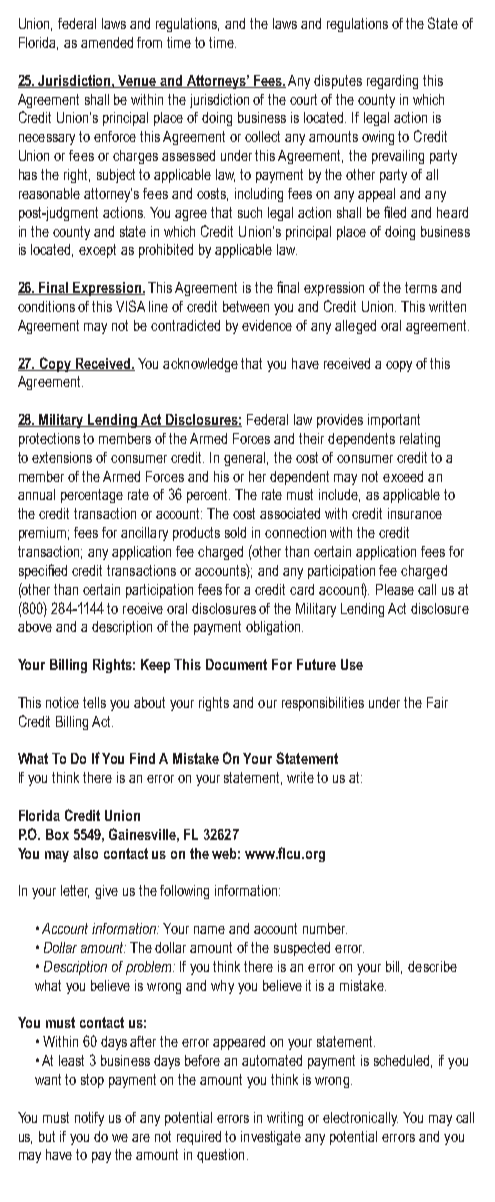 Image resolution: width=495 pixels, height=1202 pixels. I want to click on specified, so click(43, 571).
